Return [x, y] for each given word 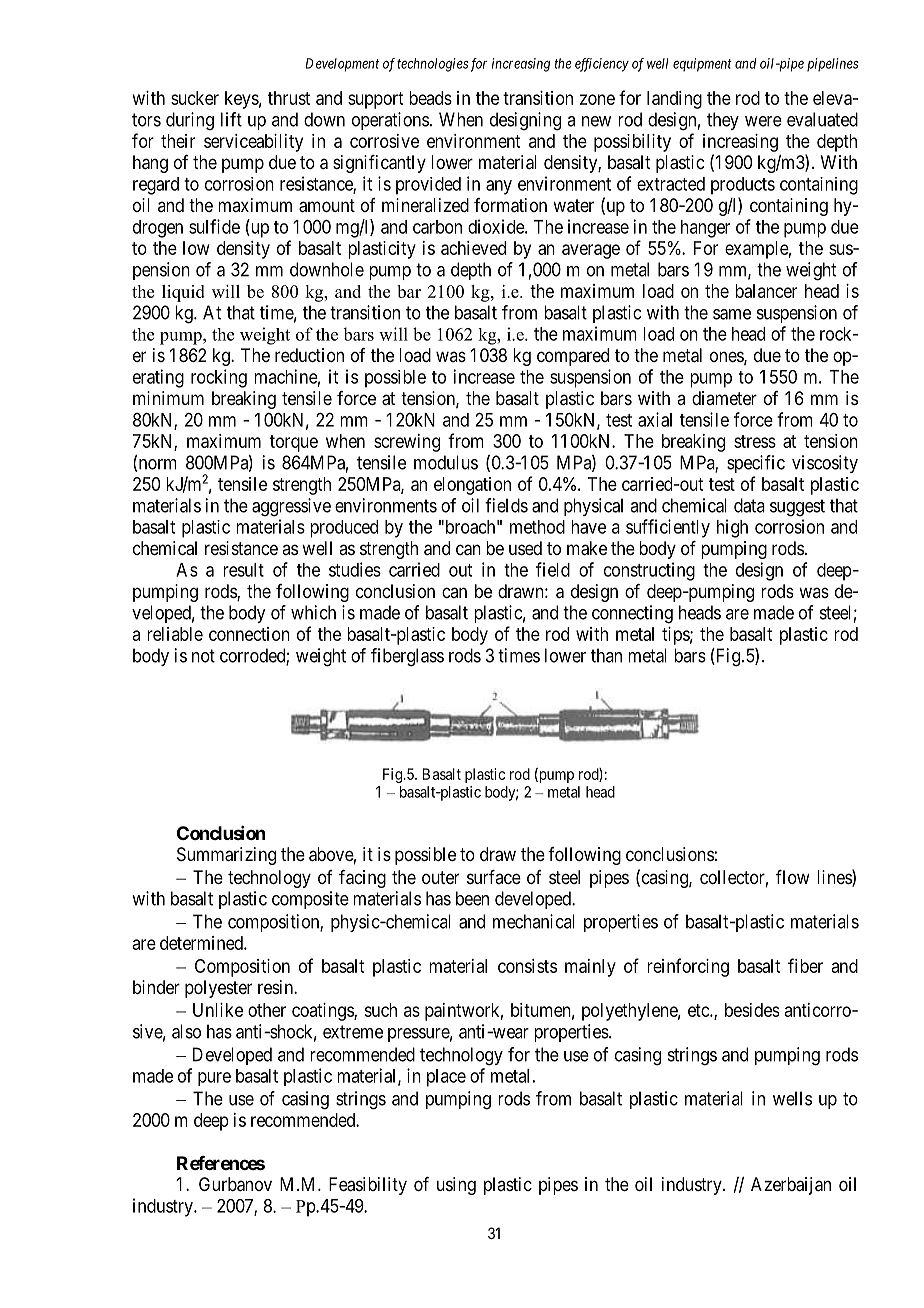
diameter [724, 398]
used [525, 548]
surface [494, 877]
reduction [309, 355]
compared [573, 357]
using [456, 1186]
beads [431, 98]
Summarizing [226, 856]
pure [214, 1079]
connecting [632, 614]
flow [792, 877]
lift [231, 119]
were [763, 121]
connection [249, 634]
